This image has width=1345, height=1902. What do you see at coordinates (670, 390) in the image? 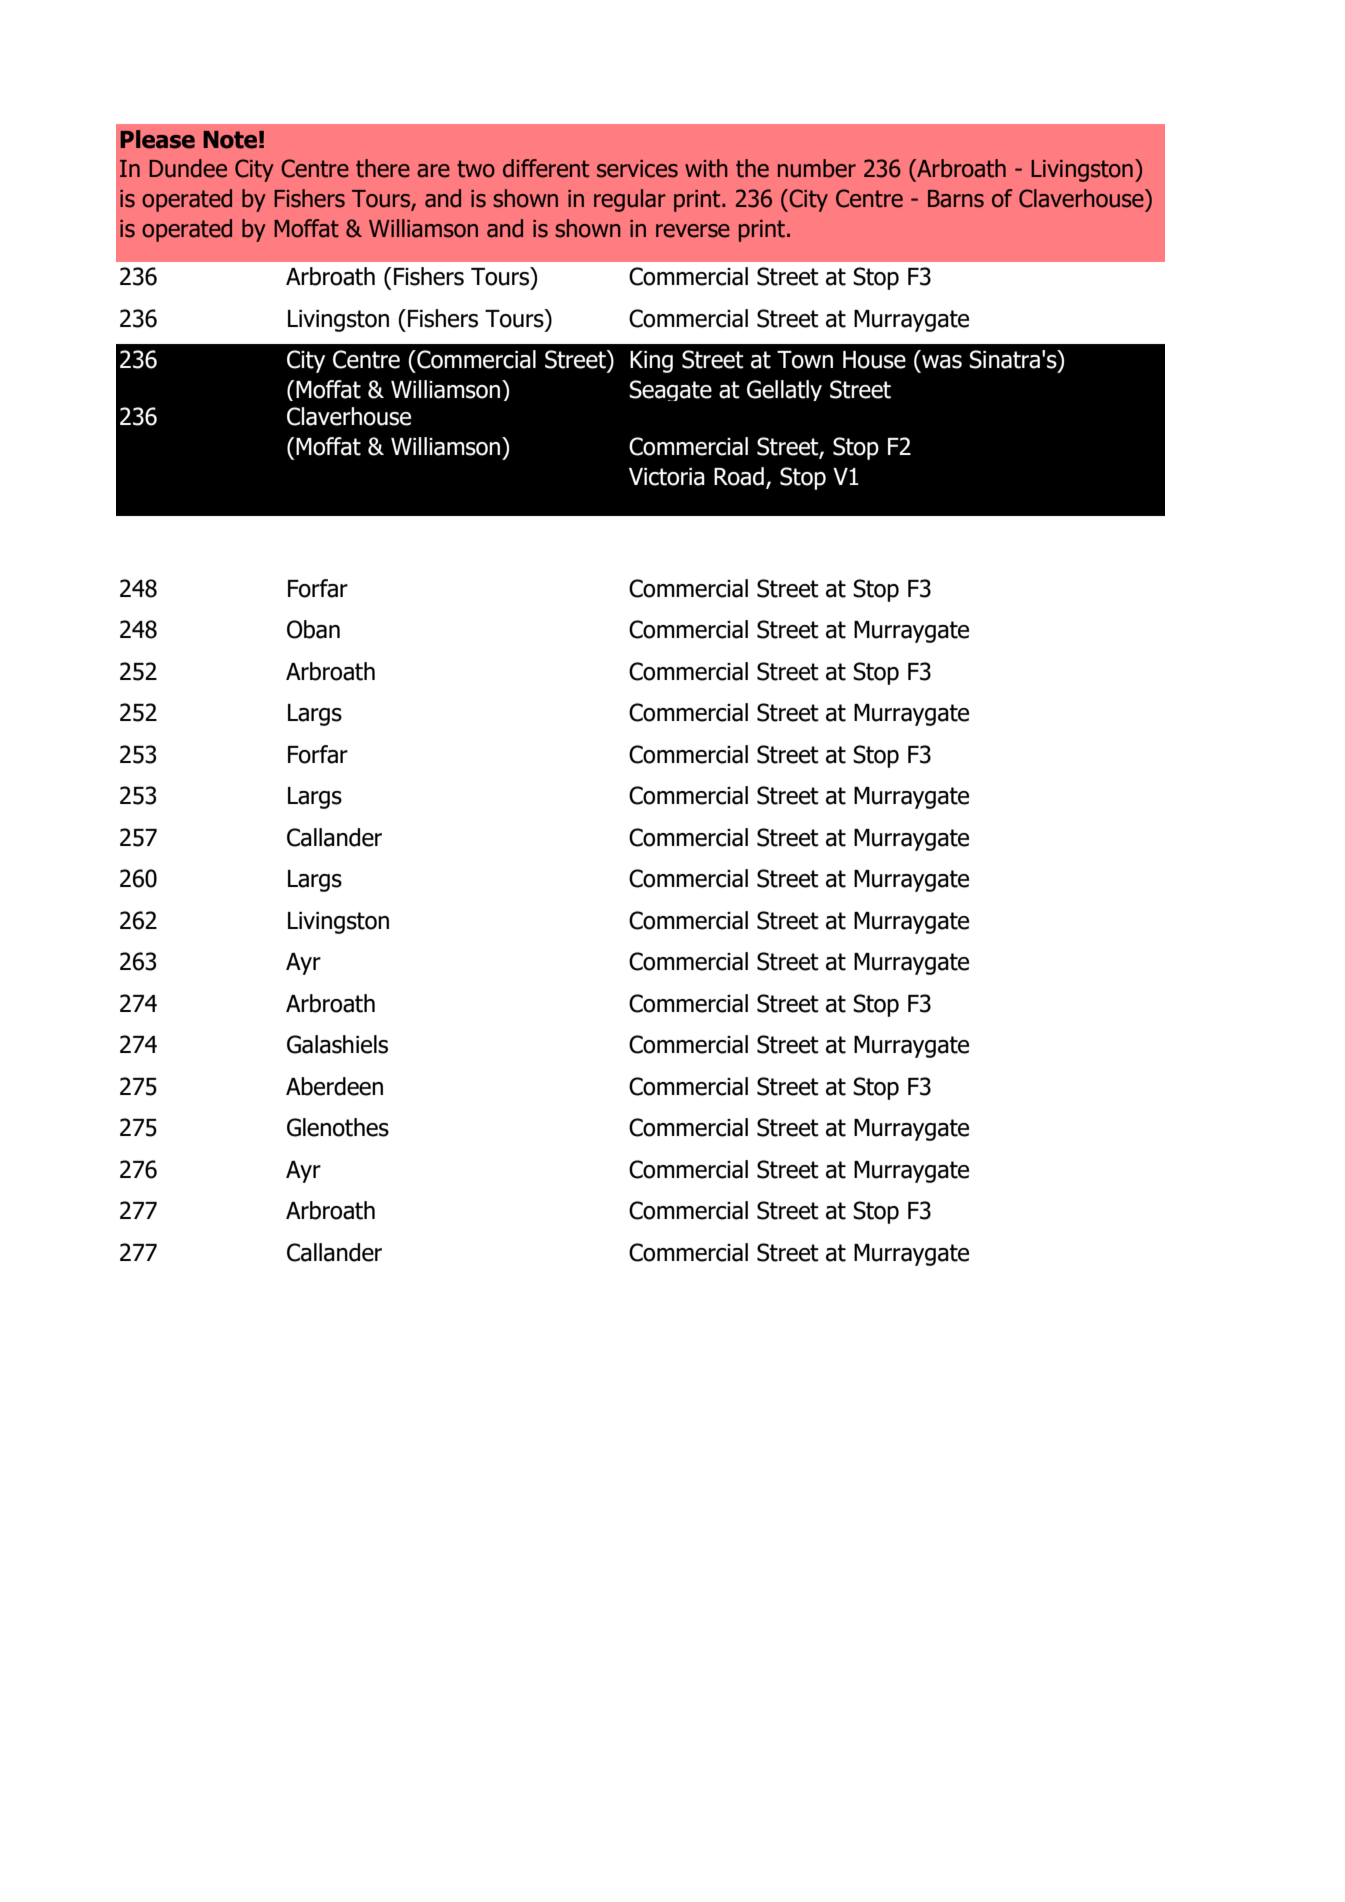
I see `Seagate` at bounding box center [670, 390].
